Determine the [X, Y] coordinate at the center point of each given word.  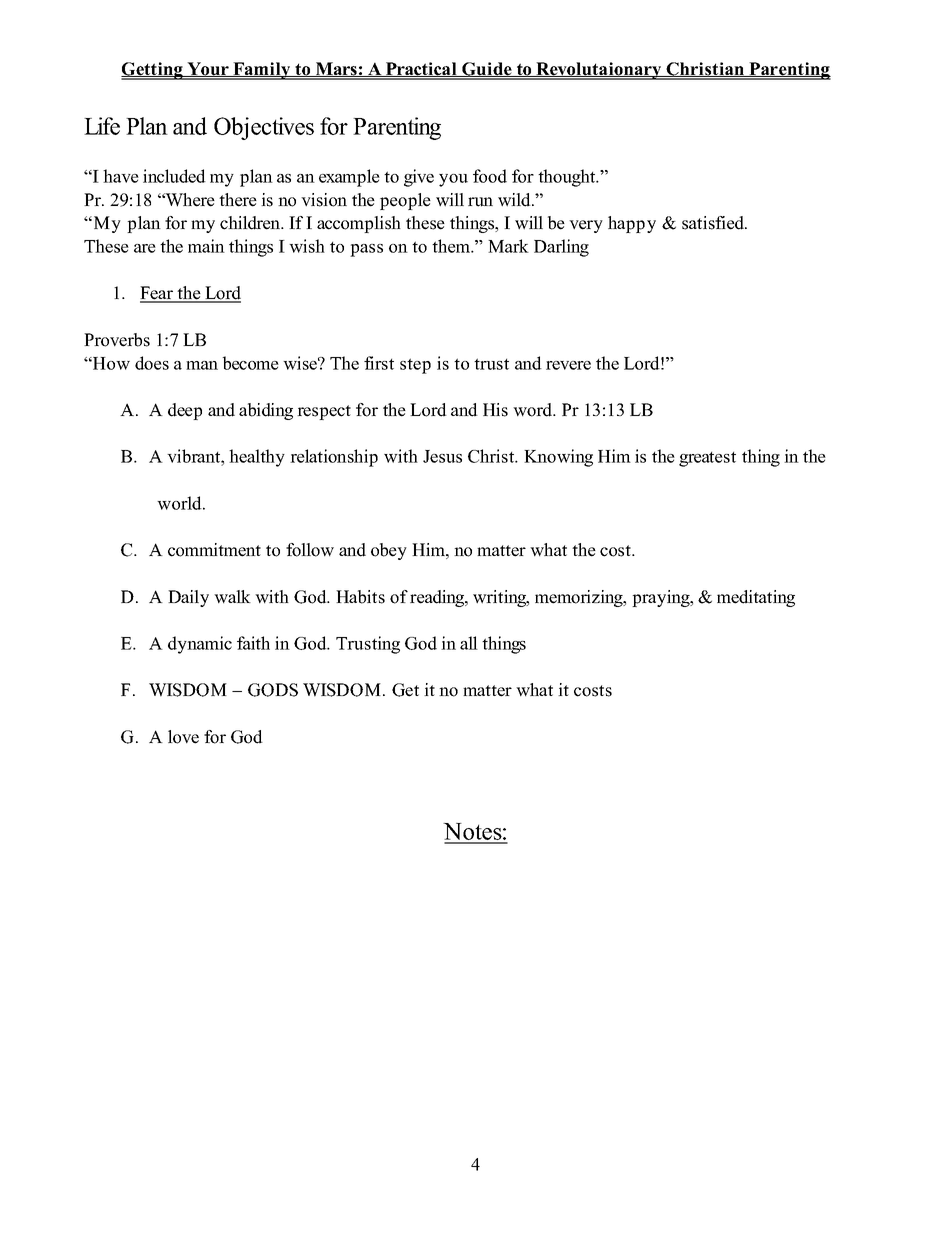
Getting [153, 71]
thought [568, 178]
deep [185, 411]
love [183, 737]
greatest [707, 459]
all [469, 643]
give [419, 178]
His [495, 410]
